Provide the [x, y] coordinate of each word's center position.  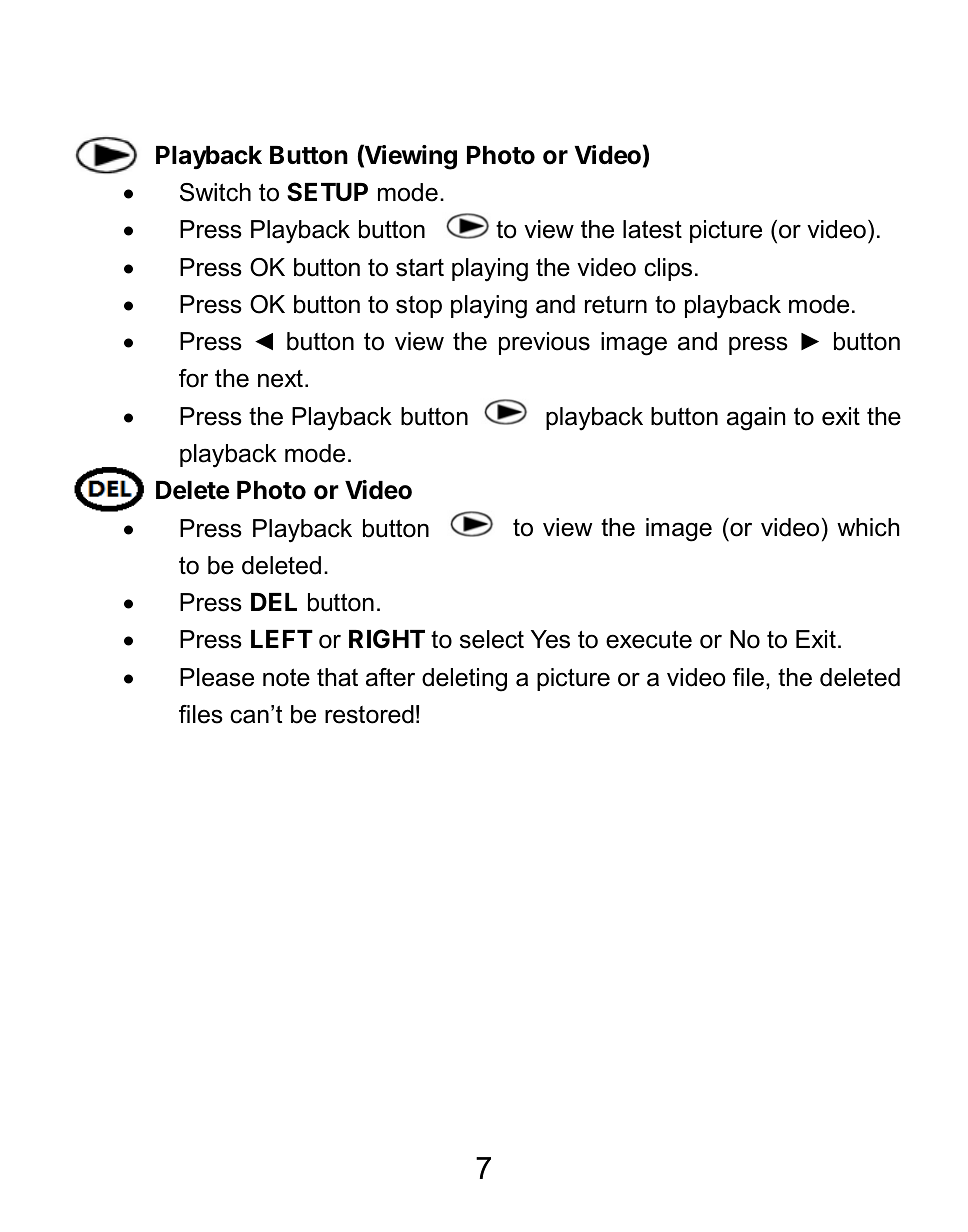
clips [668, 269]
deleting [464, 680]
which [868, 527]
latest [652, 229]
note [286, 678]
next [280, 379]
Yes [550, 639]
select [492, 639]
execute [649, 639]
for [193, 378]
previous [544, 343]
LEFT [282, 639]
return [616, 305]
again [756, 419]
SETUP [327, 192]
